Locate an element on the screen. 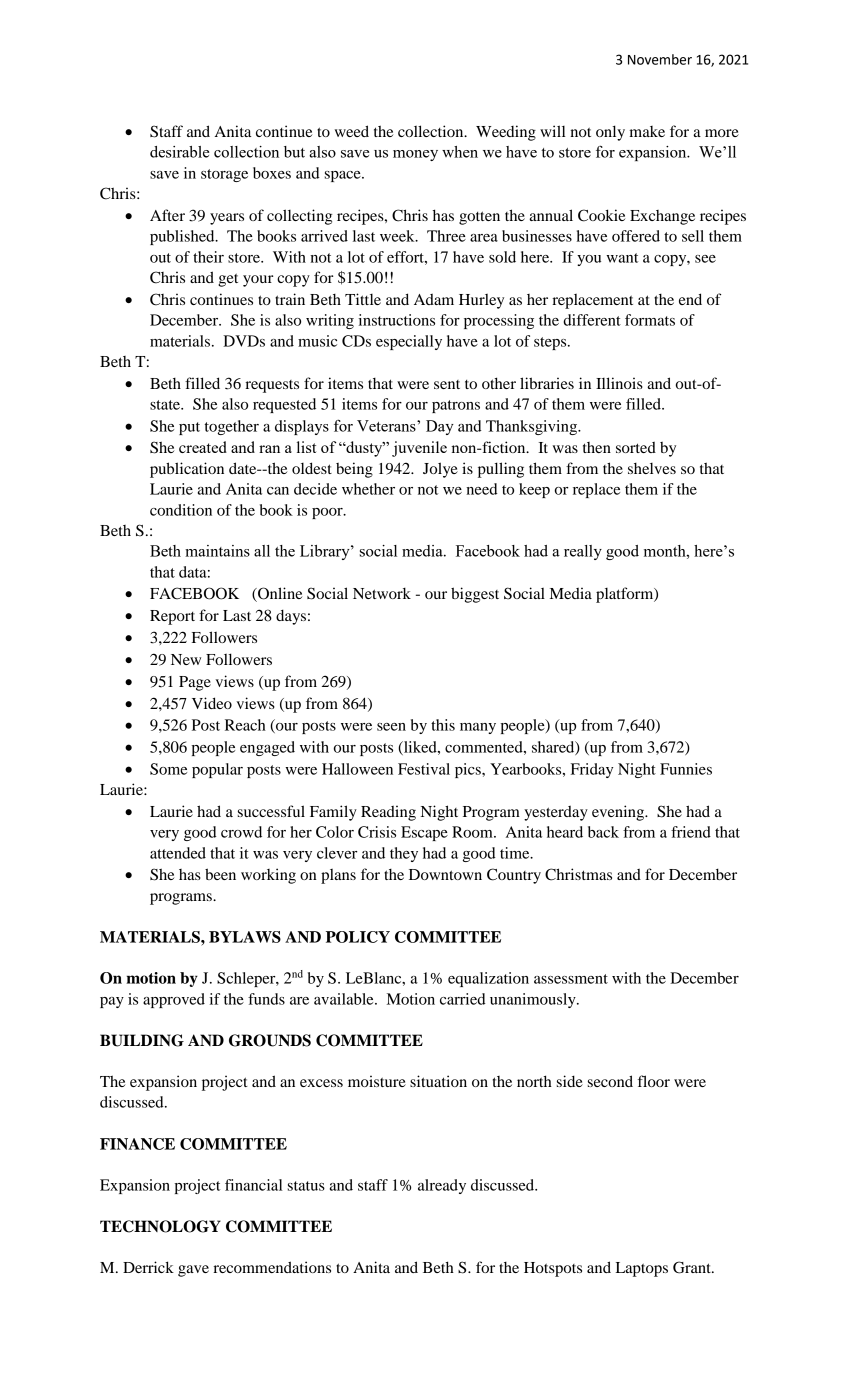 The image size is (849, 1400). TECHNOLOGY is located at coordinates (160, 1226).
